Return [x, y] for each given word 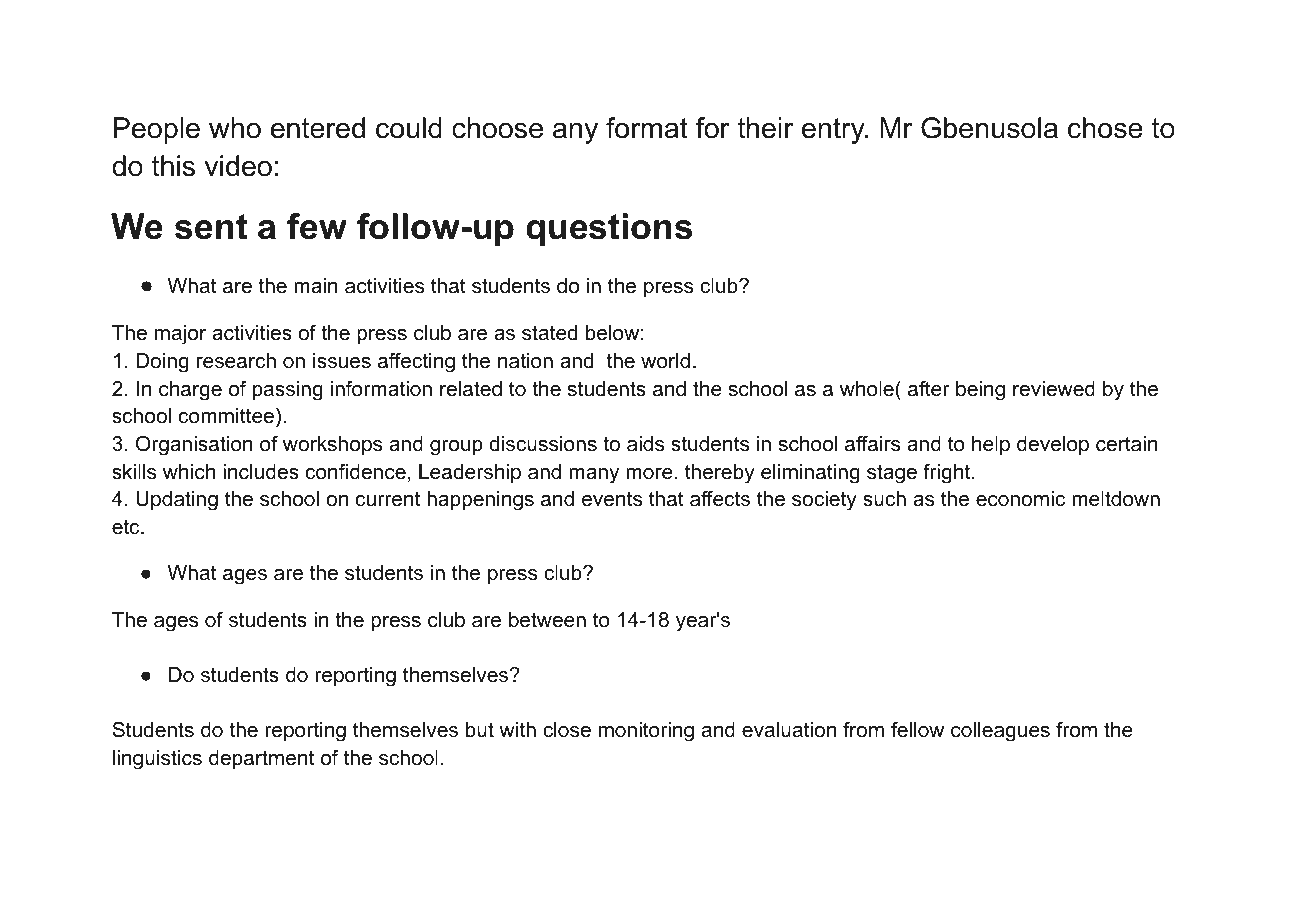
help [991, 445]
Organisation [194, 445]
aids [645, 444]
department [261, 759]
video [238, 166]
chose [1105, 128]
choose [497, 128]
